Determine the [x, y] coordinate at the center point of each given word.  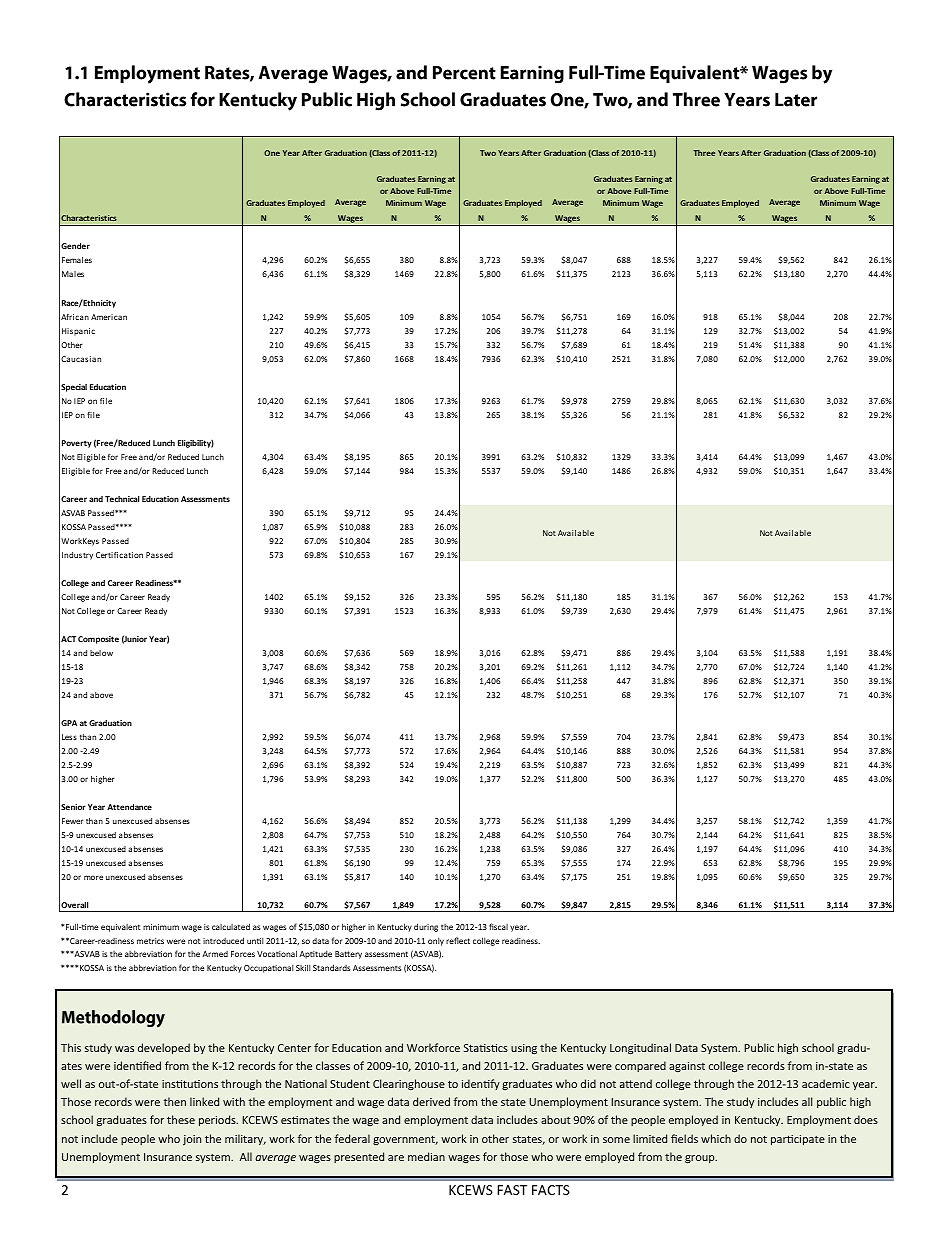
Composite [98, 640]
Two [488, 153]
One [272, 153]
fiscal [498, 926]
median [426, 1156]
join [192, 1140]
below [101, 653]
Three [704, 153]
